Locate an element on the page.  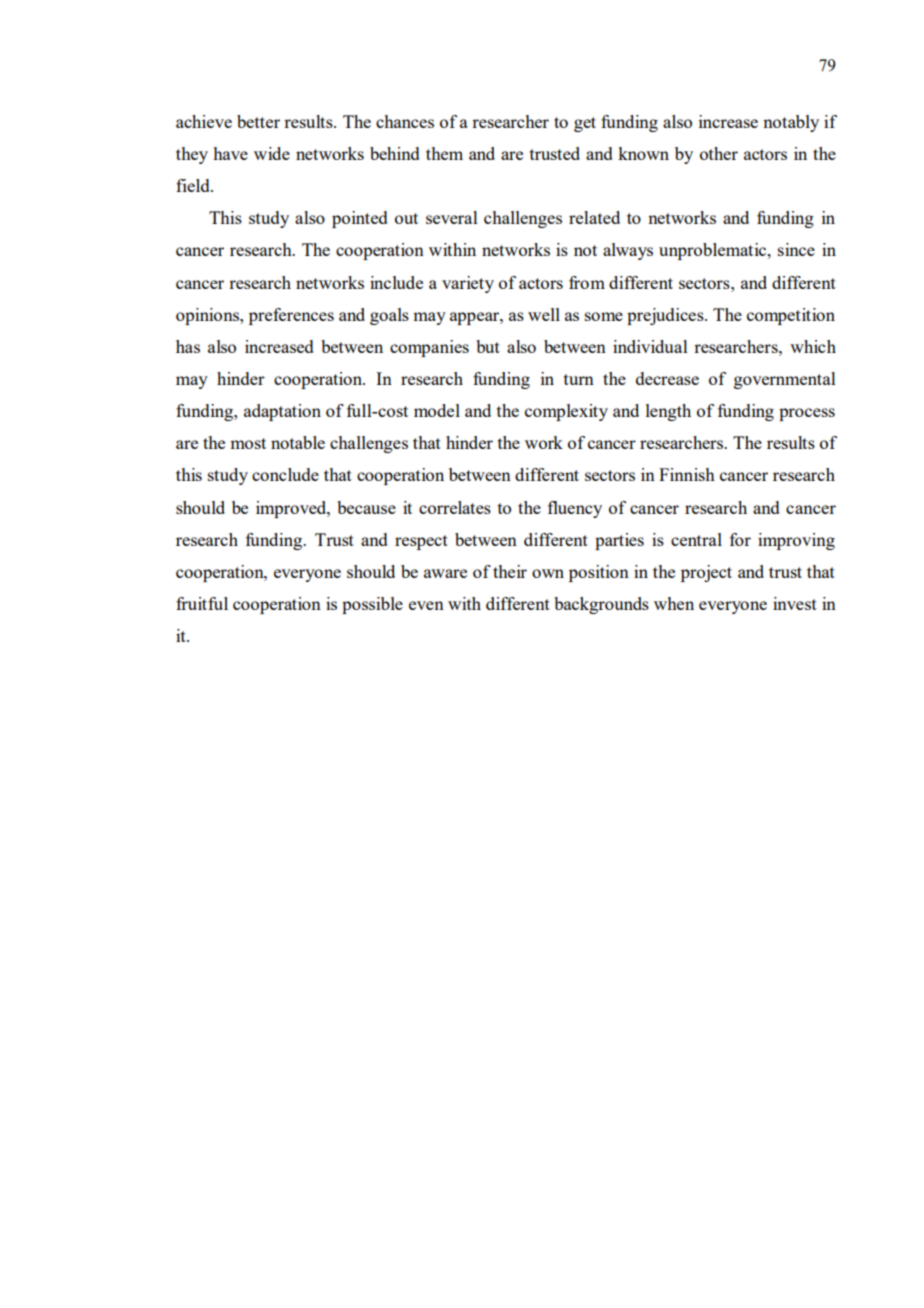
correlates is located at coordinates (455, 507).
